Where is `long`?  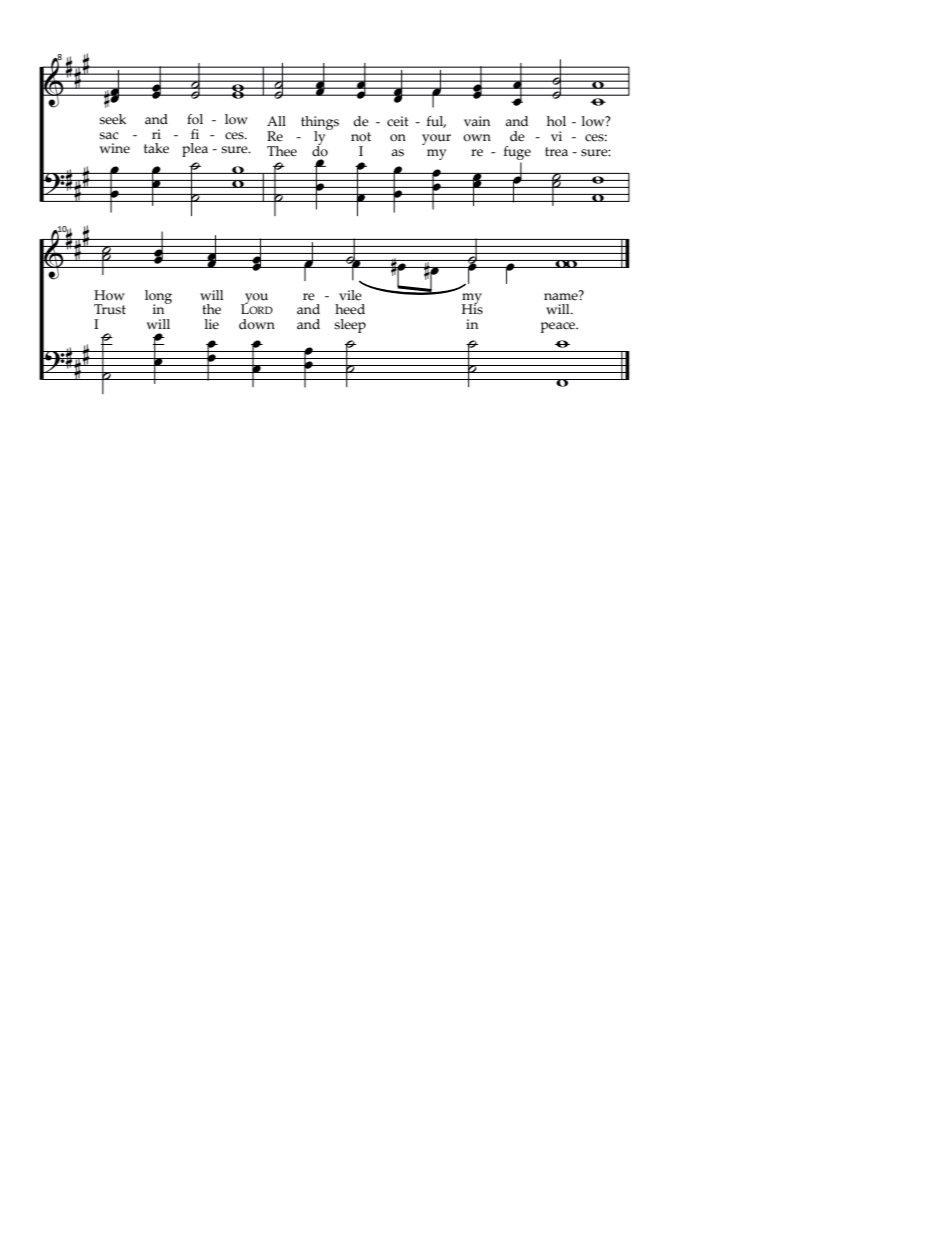 long is located at coordinates (158, 298).
